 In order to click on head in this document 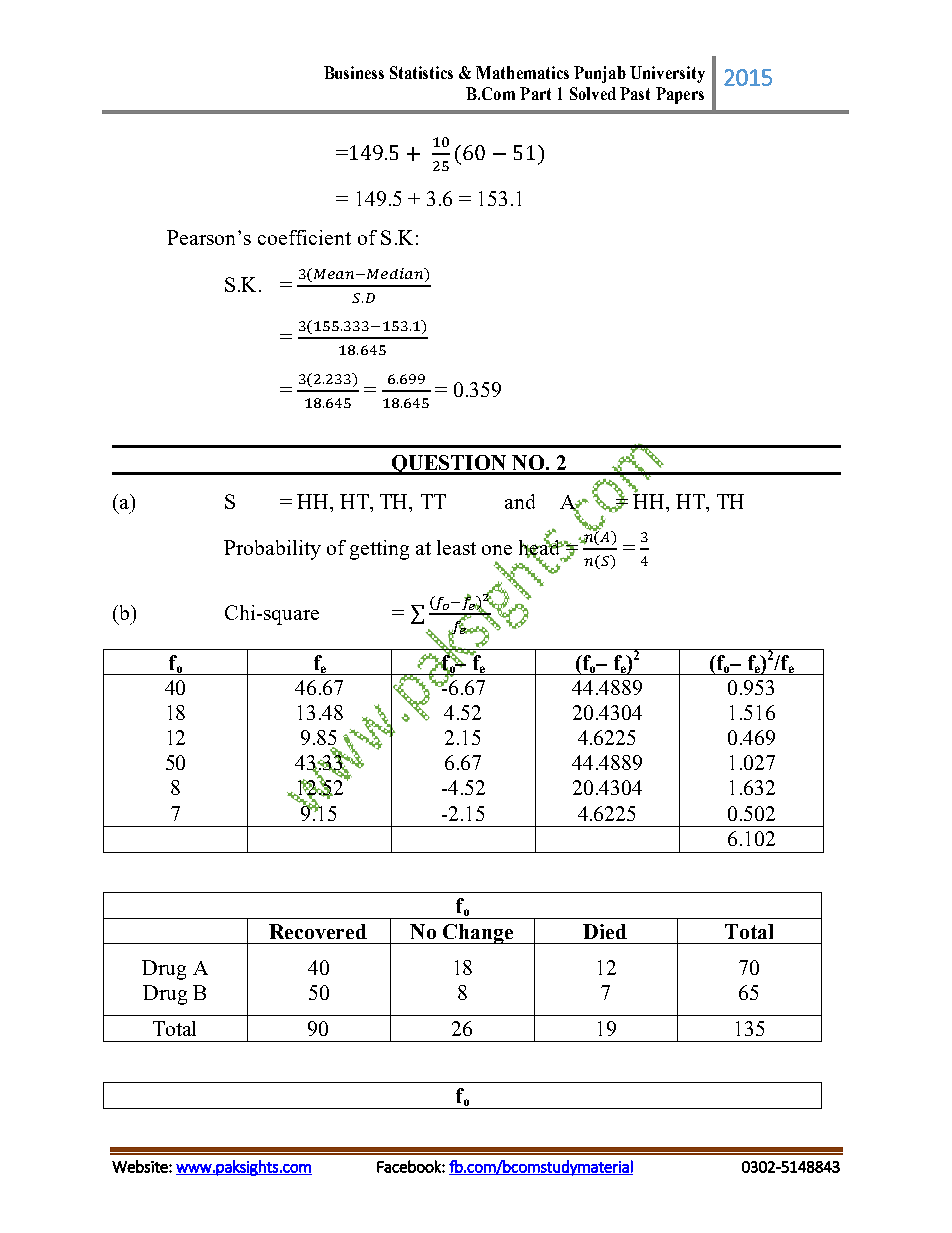, I will do `click(541, 548)`.
